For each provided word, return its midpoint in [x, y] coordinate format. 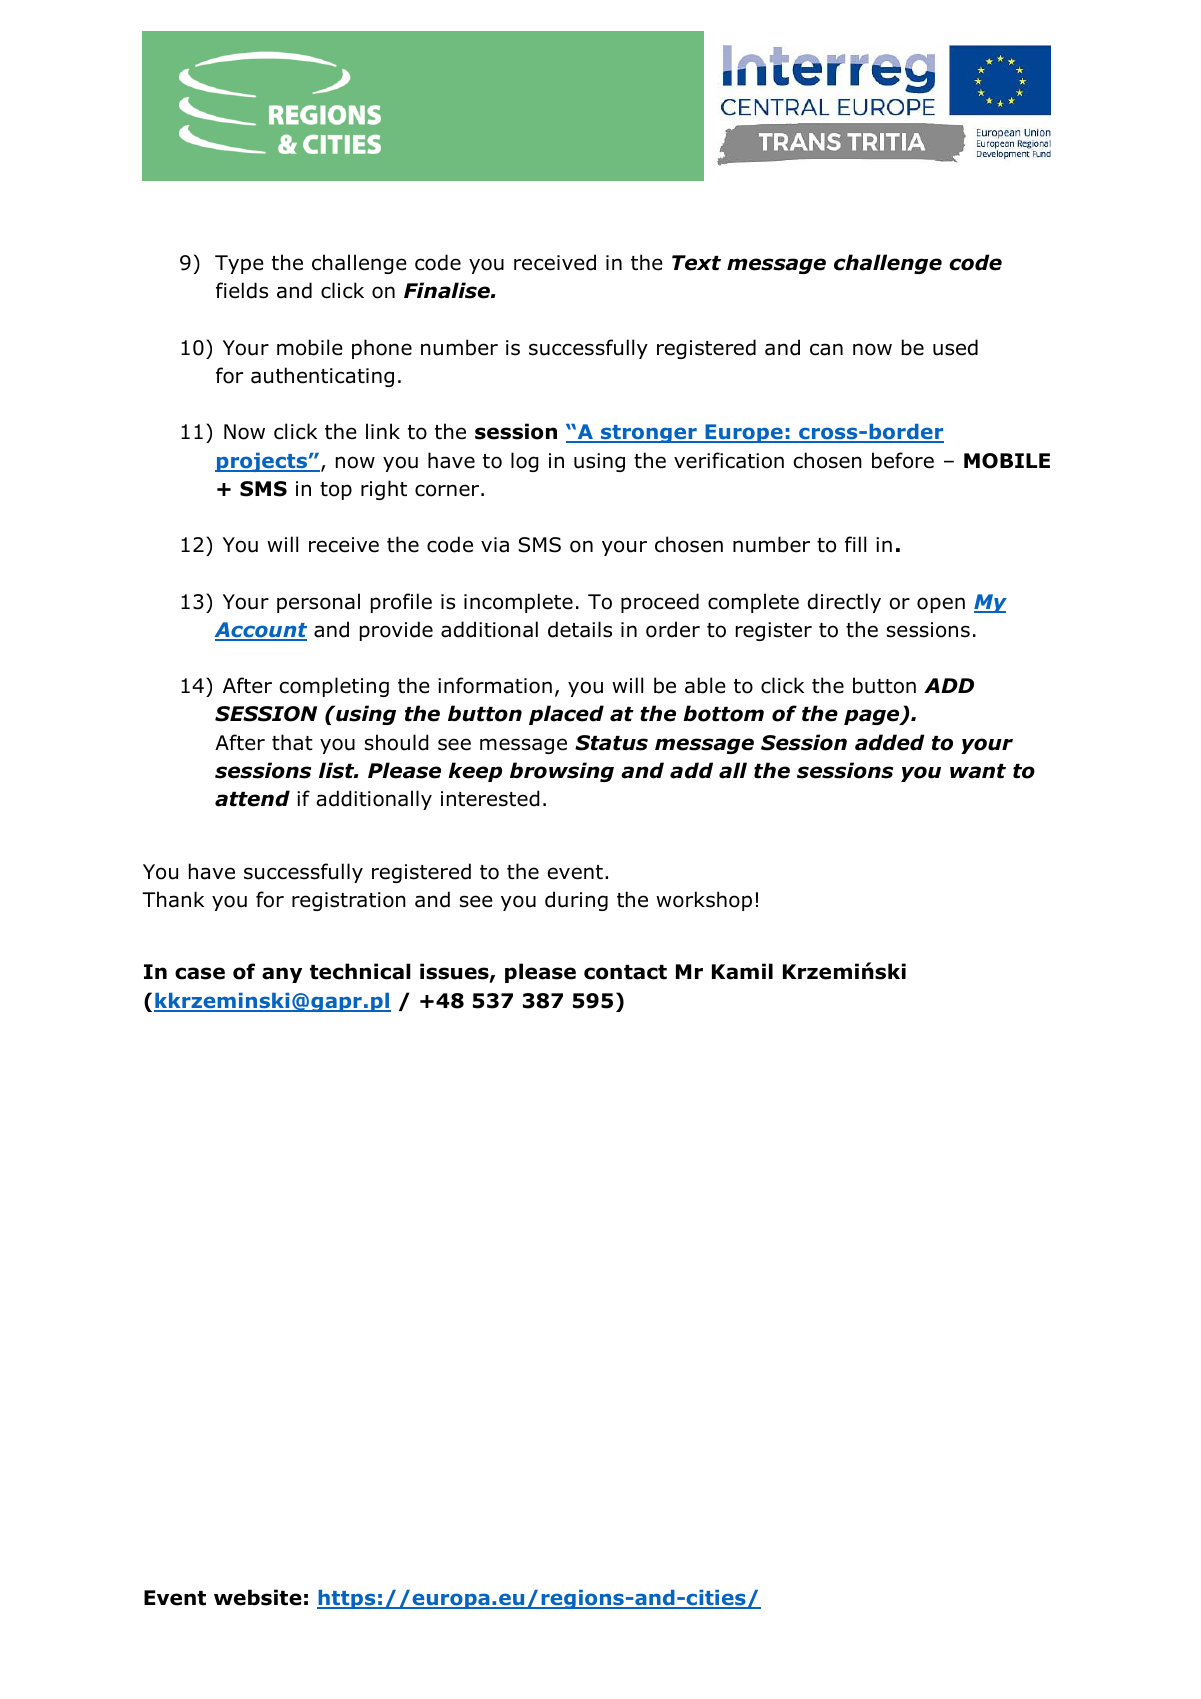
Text [696, 263]
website [258, 1597]
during [576, 901]
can [826, 349]
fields [242, 290]
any [282, 975]
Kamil [742, 971]
